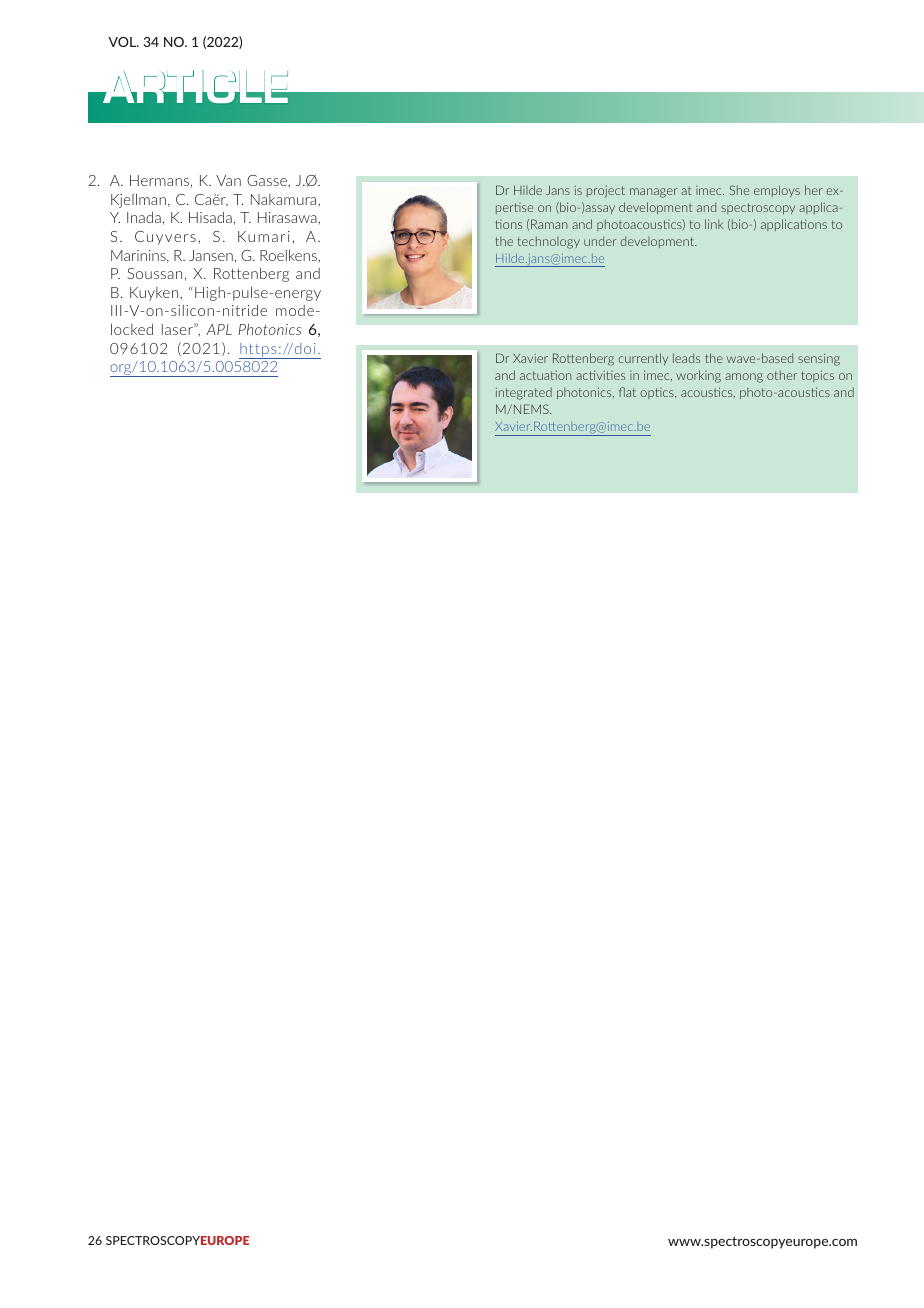 This document has width=924, height=1308. Describe the element at coordinates (264, 236) in the document. I see `Kumari` at that location.
